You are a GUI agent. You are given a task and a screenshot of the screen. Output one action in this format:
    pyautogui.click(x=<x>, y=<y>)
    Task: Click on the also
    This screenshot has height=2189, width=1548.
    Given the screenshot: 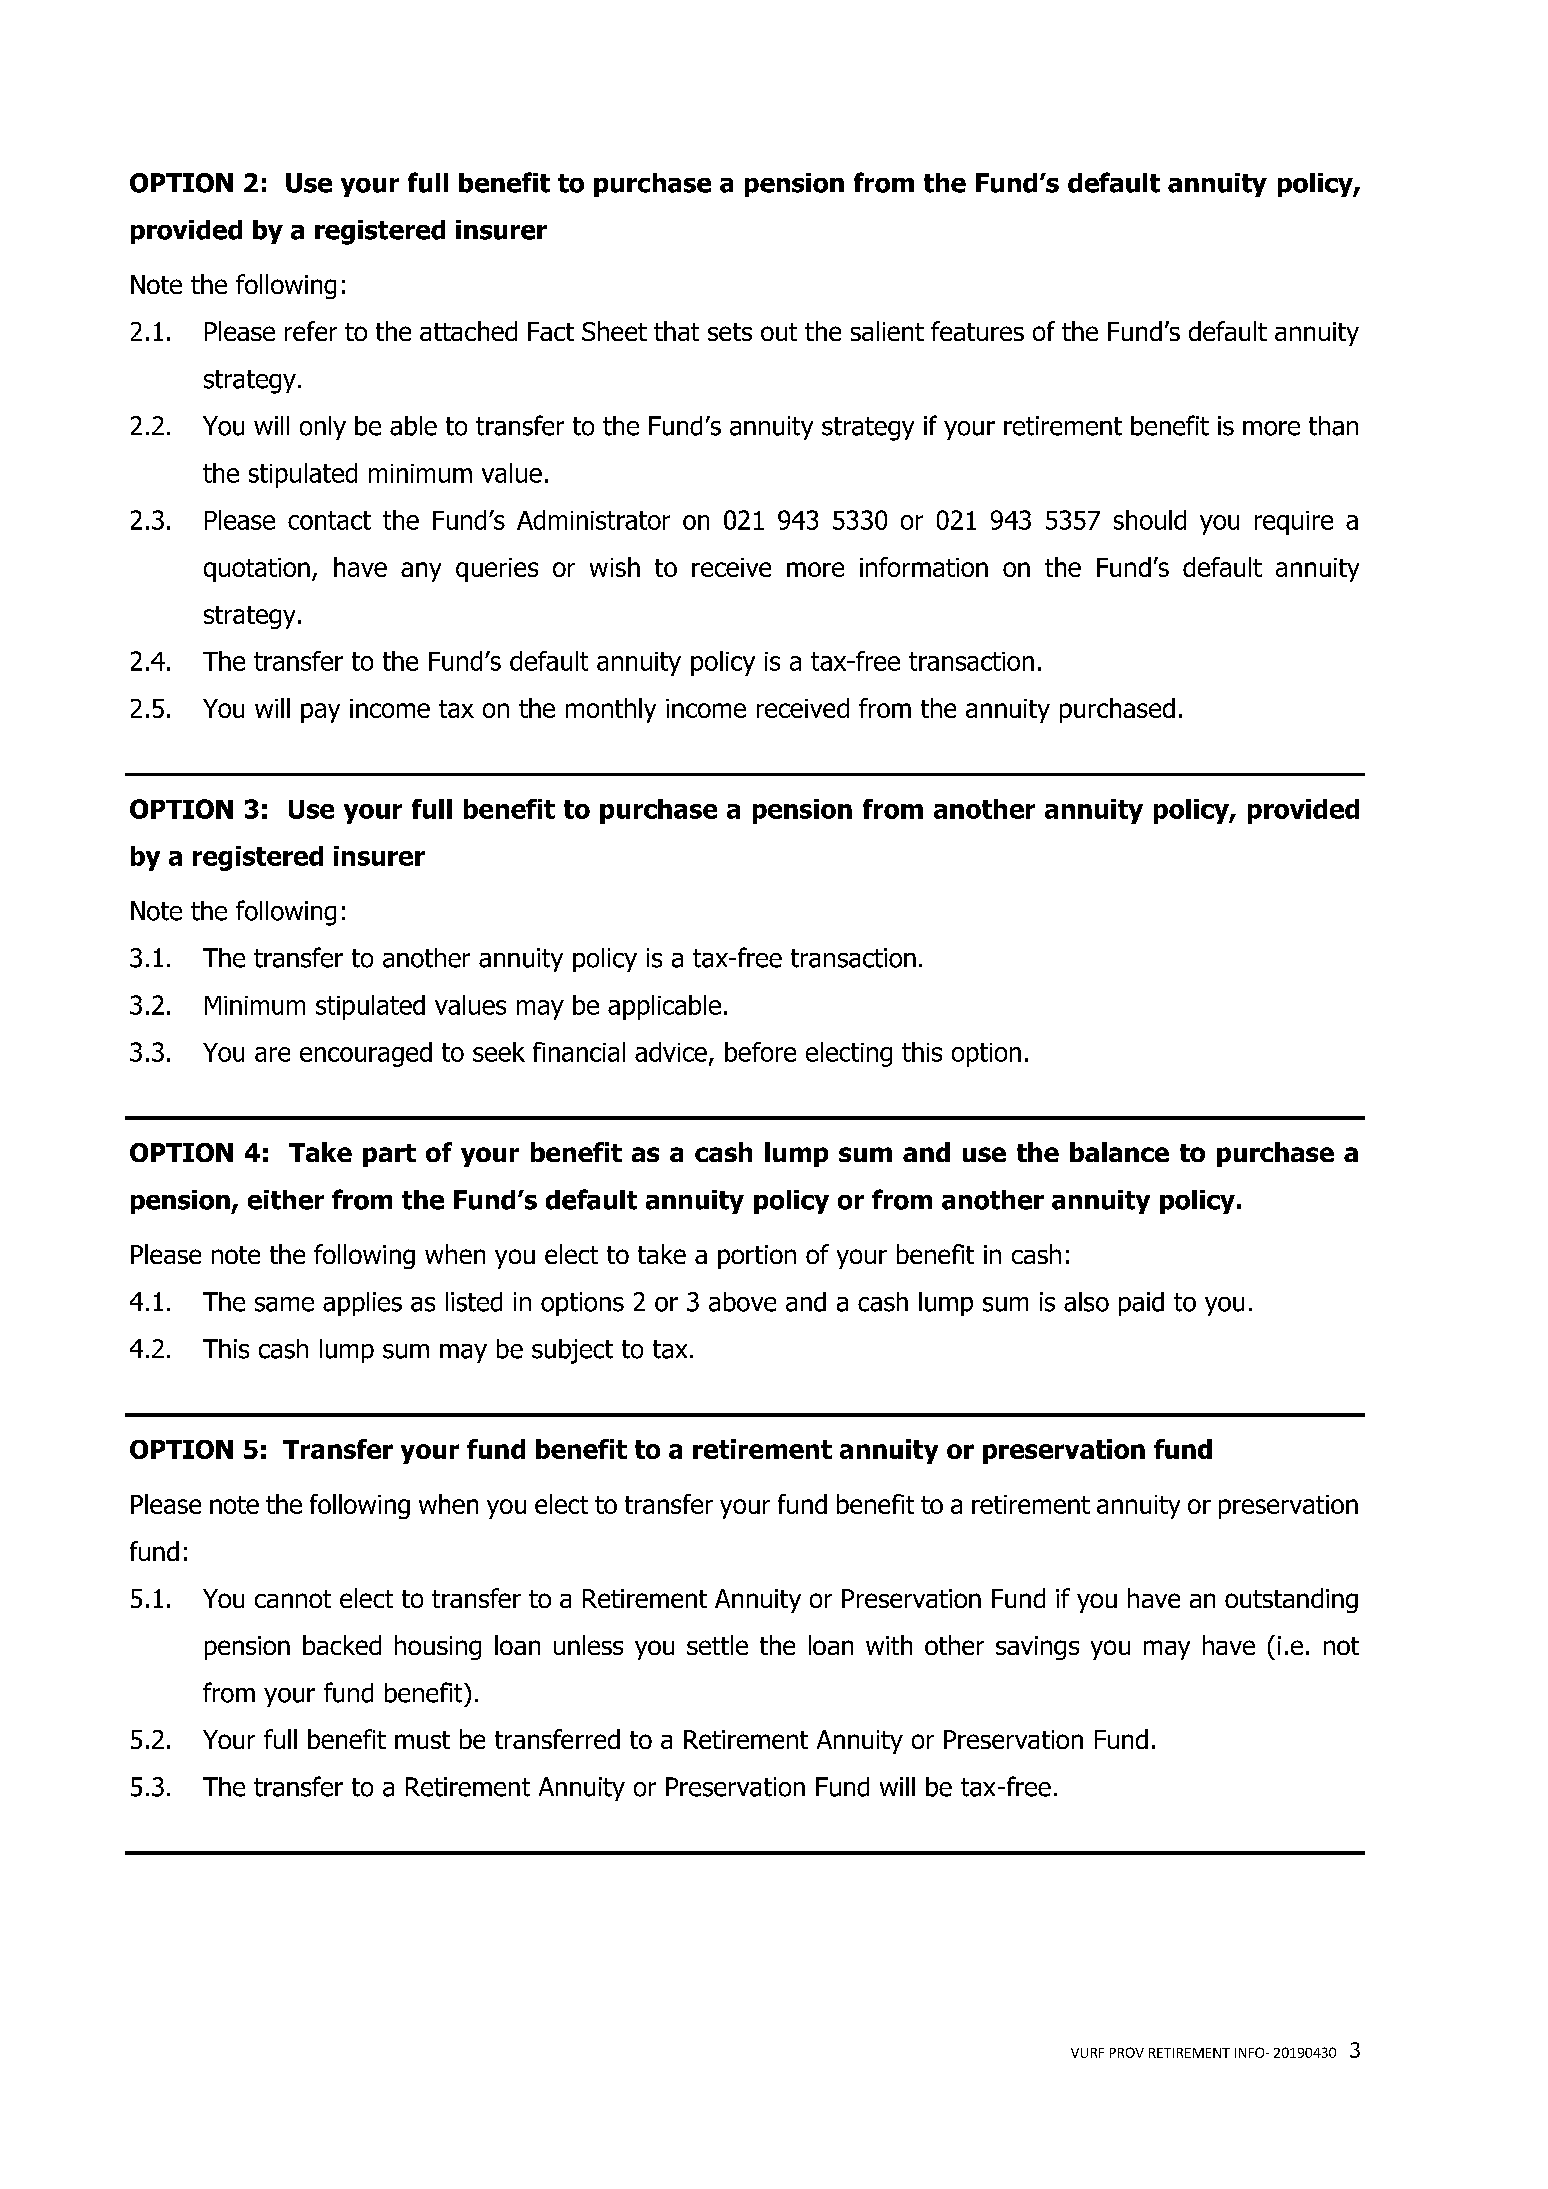 What is the action you would take?
    pyautogui.click(x=1086, y=1302)
